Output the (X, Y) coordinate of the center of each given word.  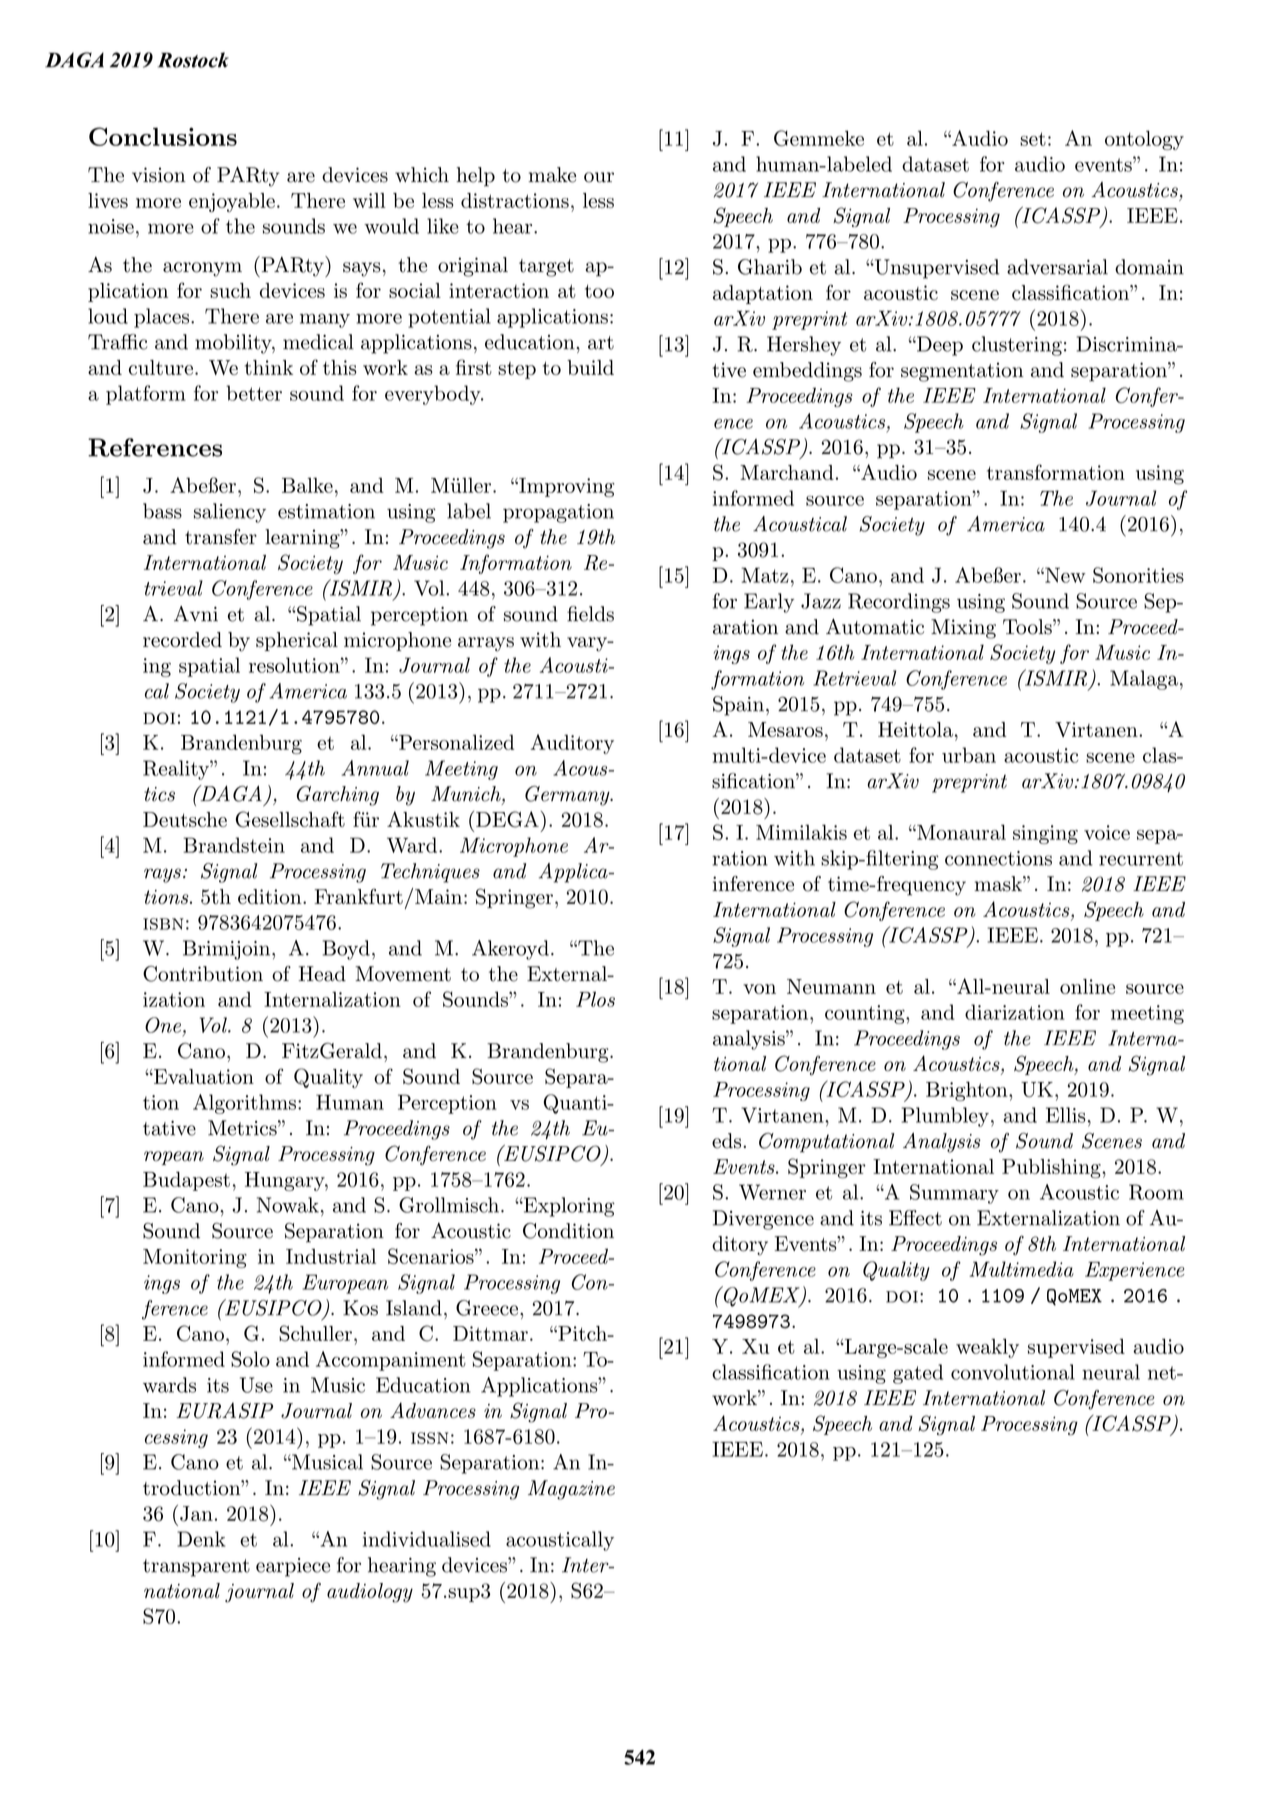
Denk (201, 1539)
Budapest (186, 1181)
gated (918, 1374)
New (1064, 575)
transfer (221, 537)
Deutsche (185, 819)
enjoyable (232, 203)
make (552, 175)
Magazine (571, 1490)
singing (1045, 834)
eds (728, 1141)
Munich (467, 795)
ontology (1144, 140)
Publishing (1052, 1169)
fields (590, 614)
